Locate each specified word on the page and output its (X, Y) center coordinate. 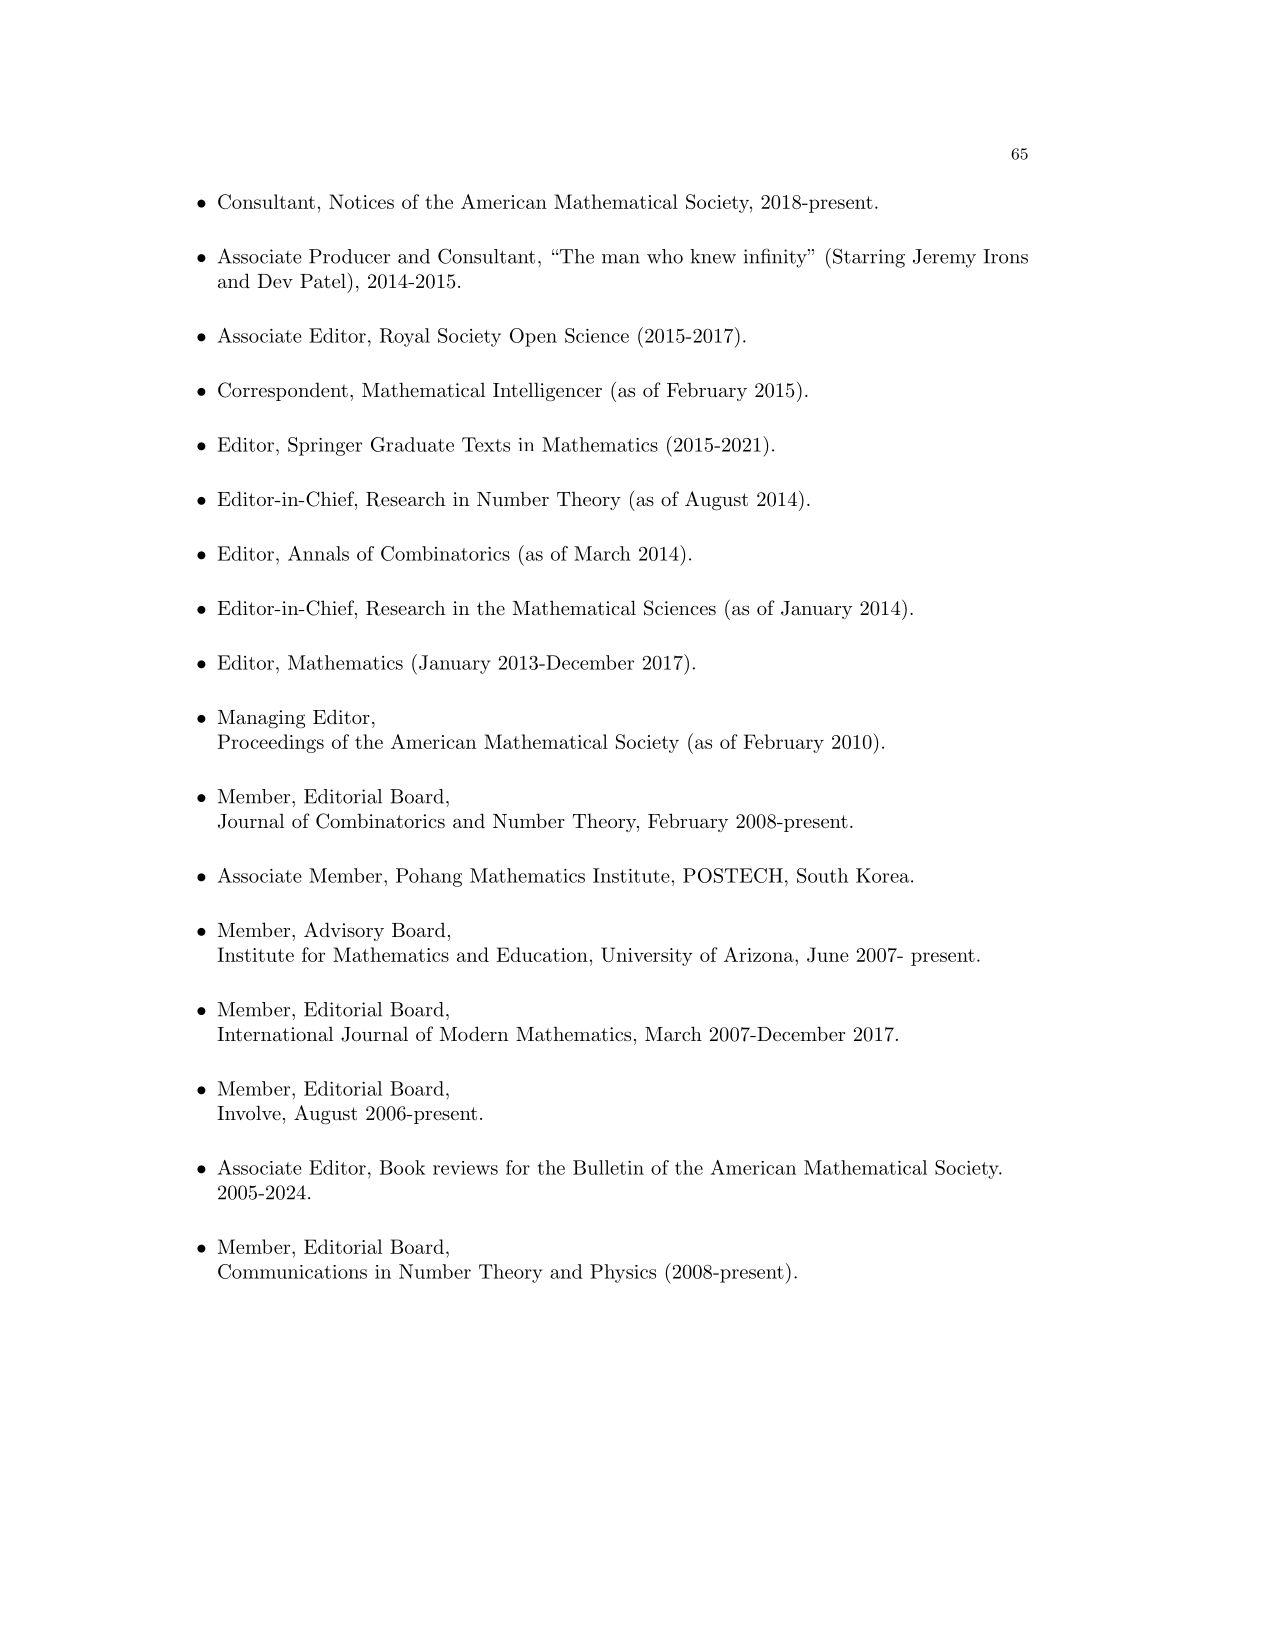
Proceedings (271, 743)
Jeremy (944, 258)
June (828, 954)
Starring (867, 258)
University (647, 956)
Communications (292, 1271)
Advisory (344, 931)
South (822, 875)
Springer (325, 446)
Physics (623, 1273)
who (665, 256)
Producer (349, 256)
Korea (882, 875)
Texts (486, 444)
